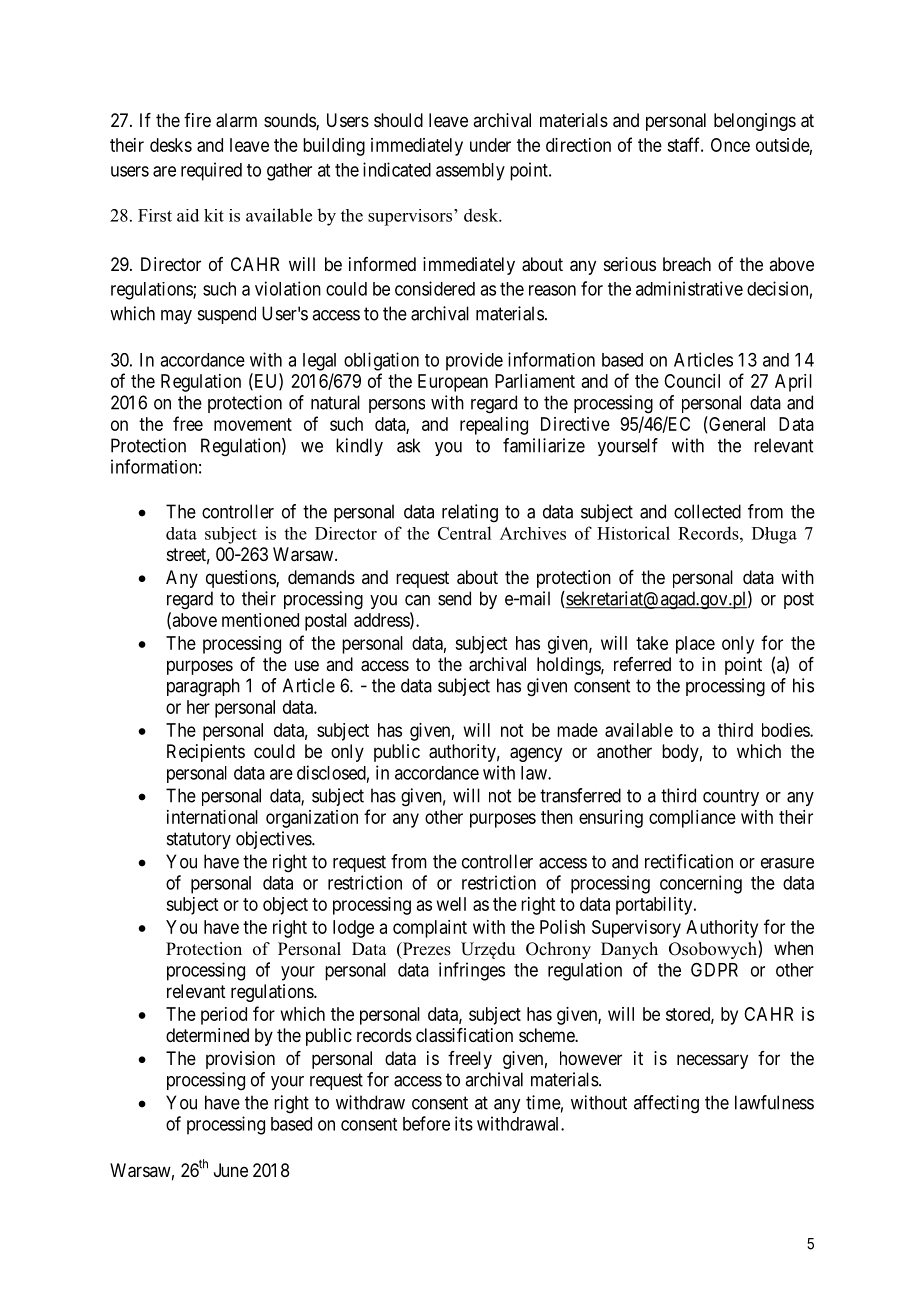  What do you see at coordinates (231, 1170) in the screenshot?
I see `June` at bounding box center [231, 1170].
